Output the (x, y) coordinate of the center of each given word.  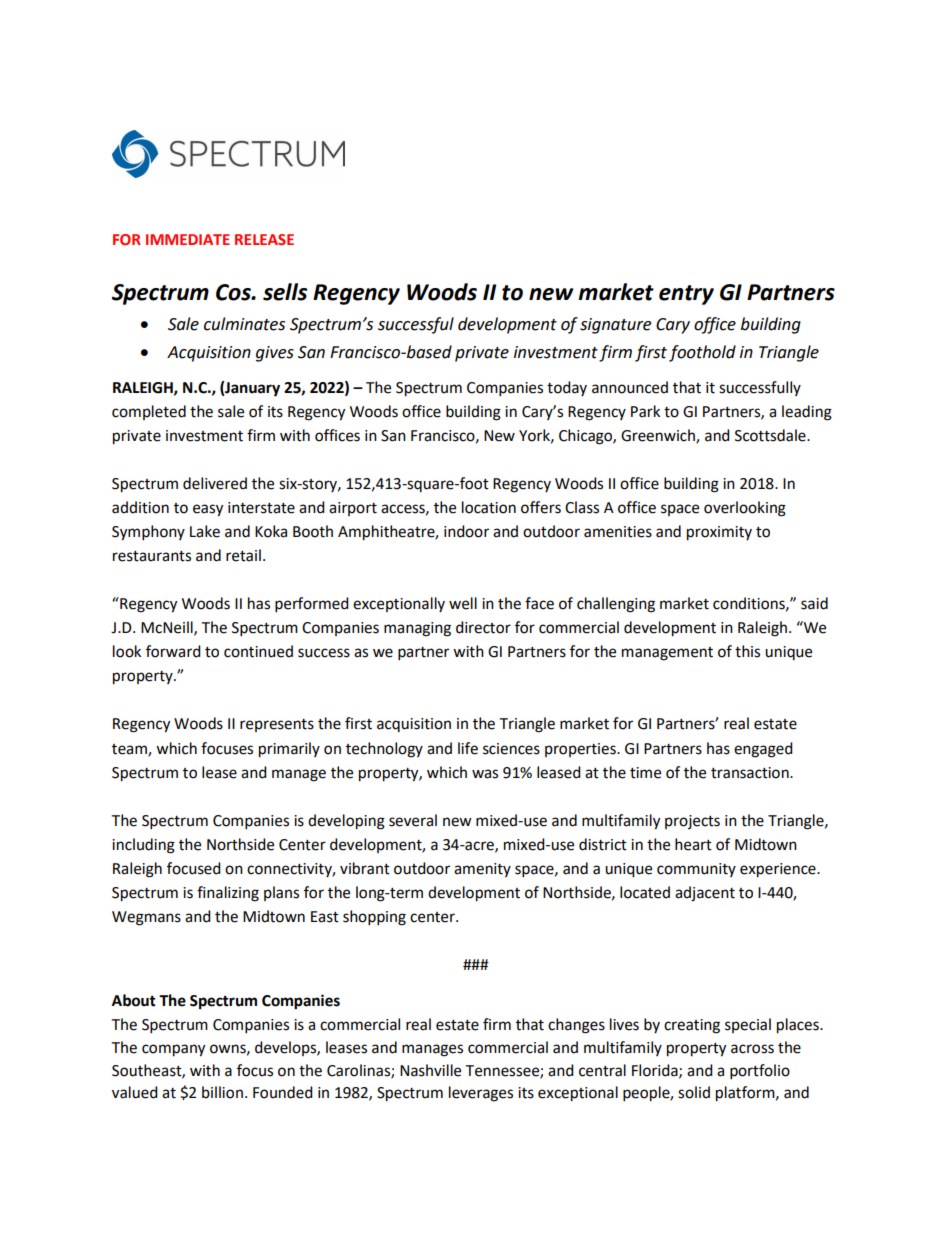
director (483, 627)
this (747, 651)
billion (222, 1092)
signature (615, 326)
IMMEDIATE (188, 239)
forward (173, 651)
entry (686, 295)
